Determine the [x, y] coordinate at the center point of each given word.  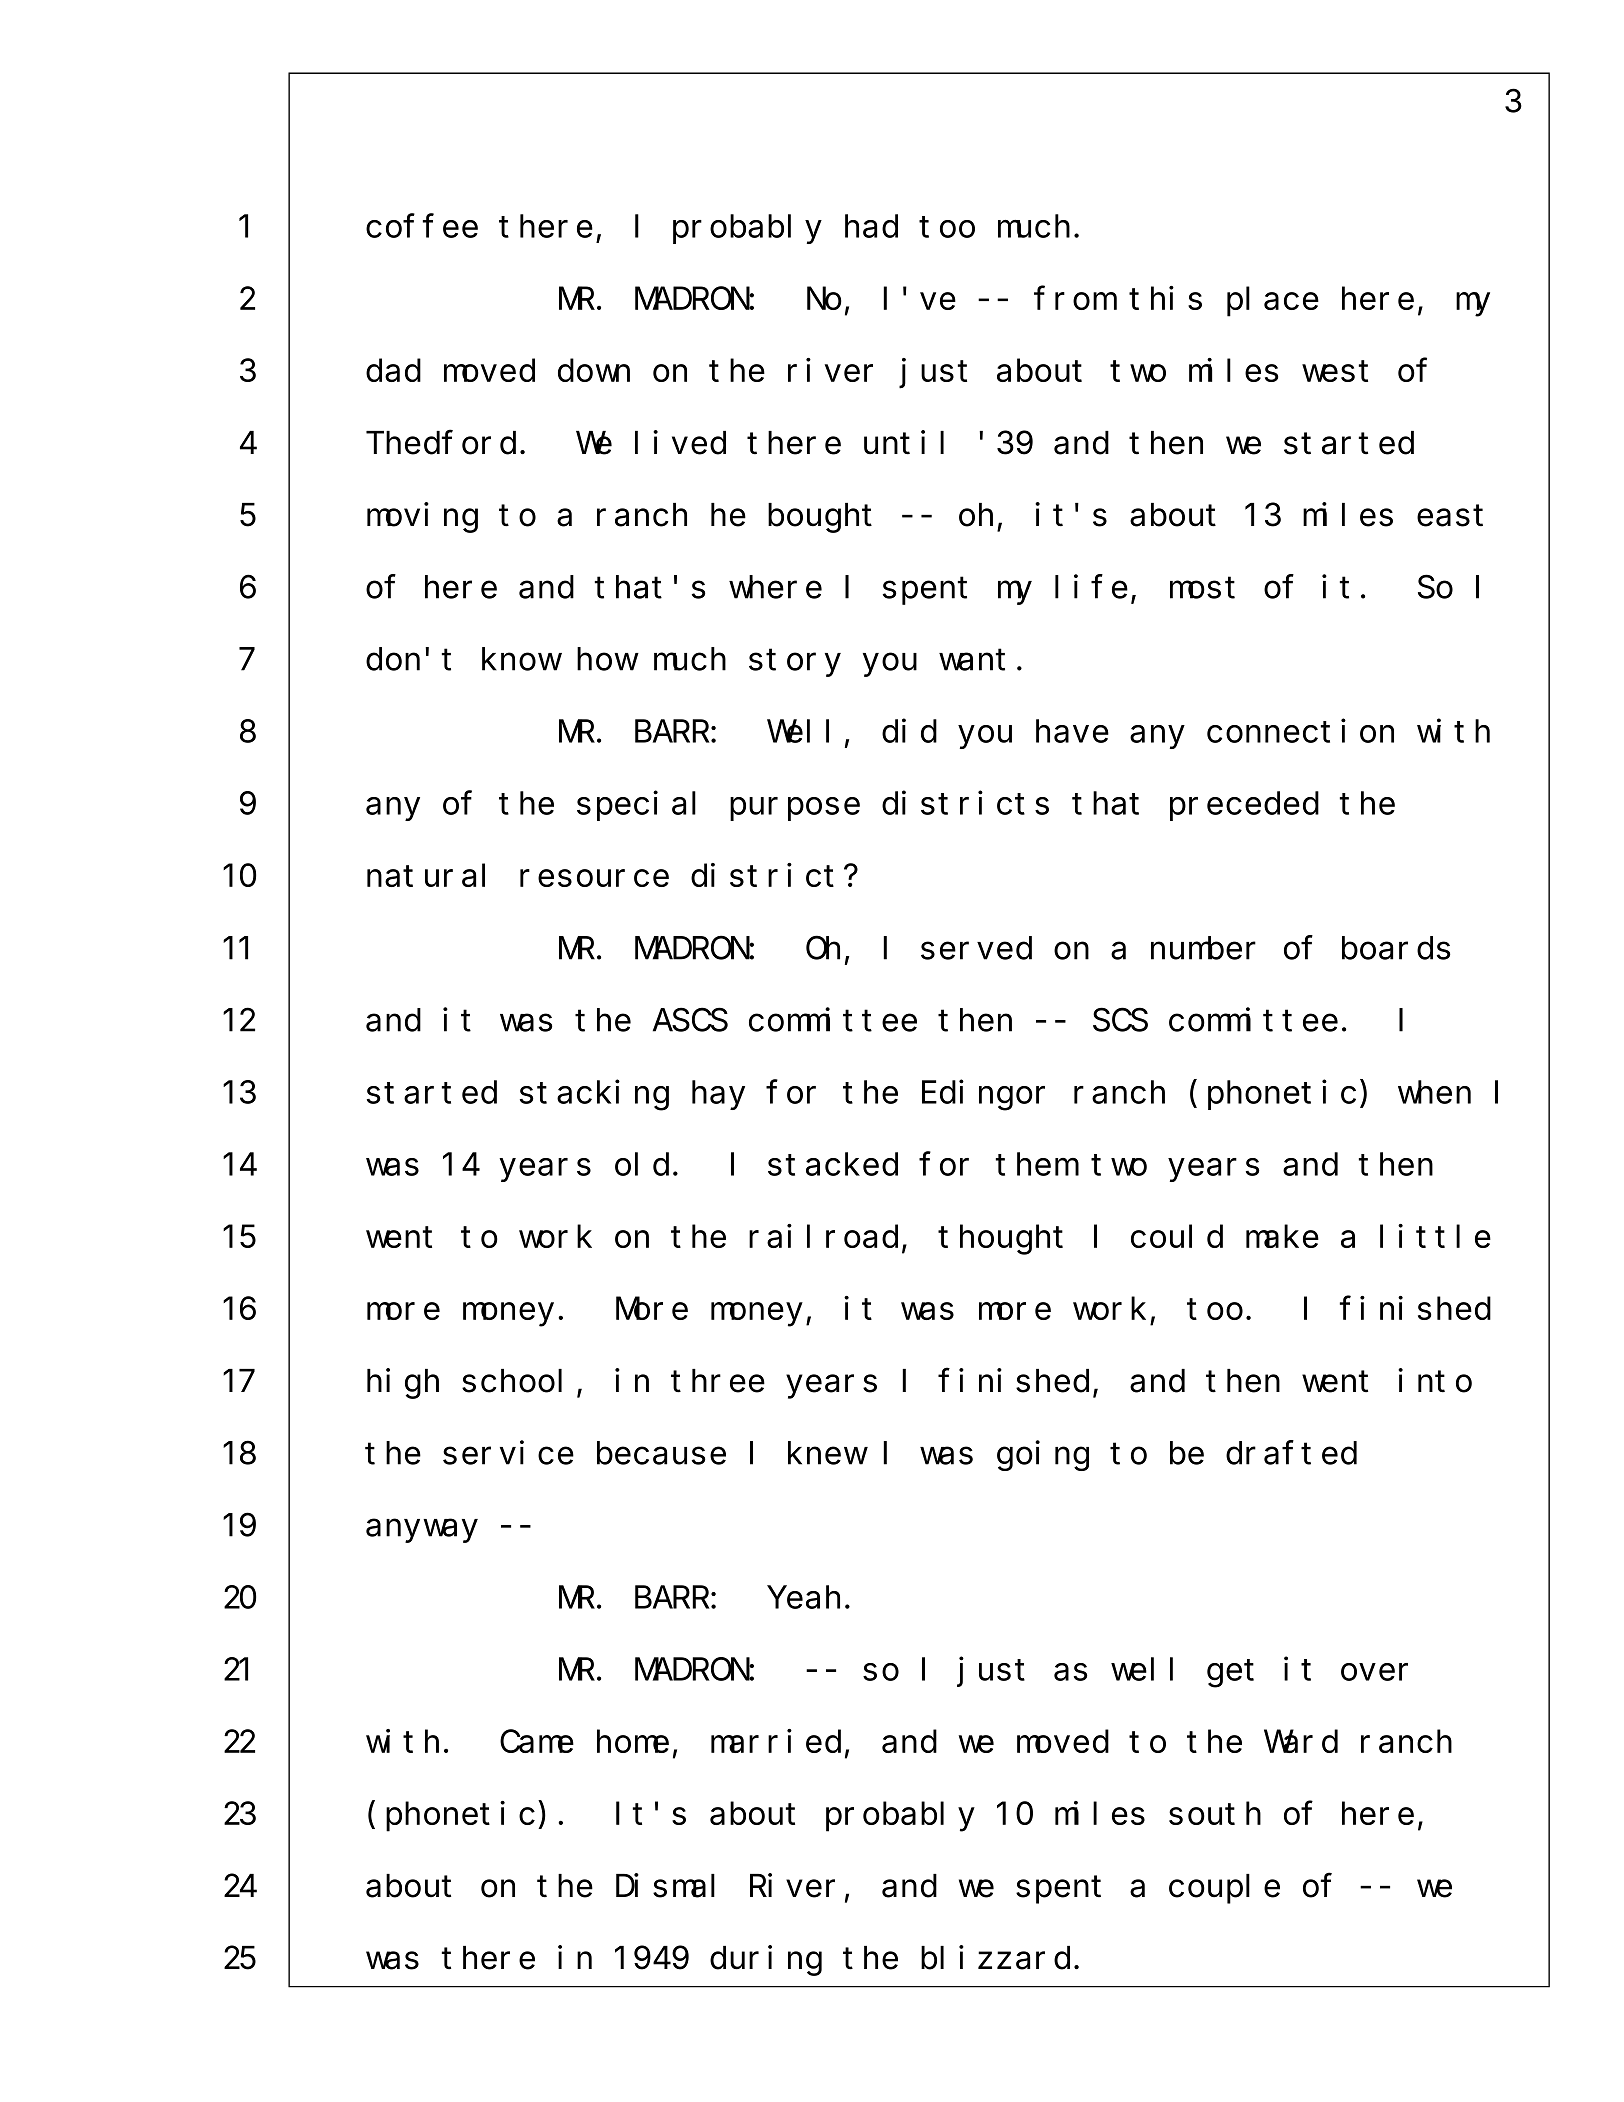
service [508, 1453]
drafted [1291, 1453]
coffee [422, 226]
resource [594, 878]
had [871, 226]
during [766, 1961]
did [909, 731]
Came [537, 1742]
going [1043, 1456]
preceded [1244, 806]
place [1273, 302]
